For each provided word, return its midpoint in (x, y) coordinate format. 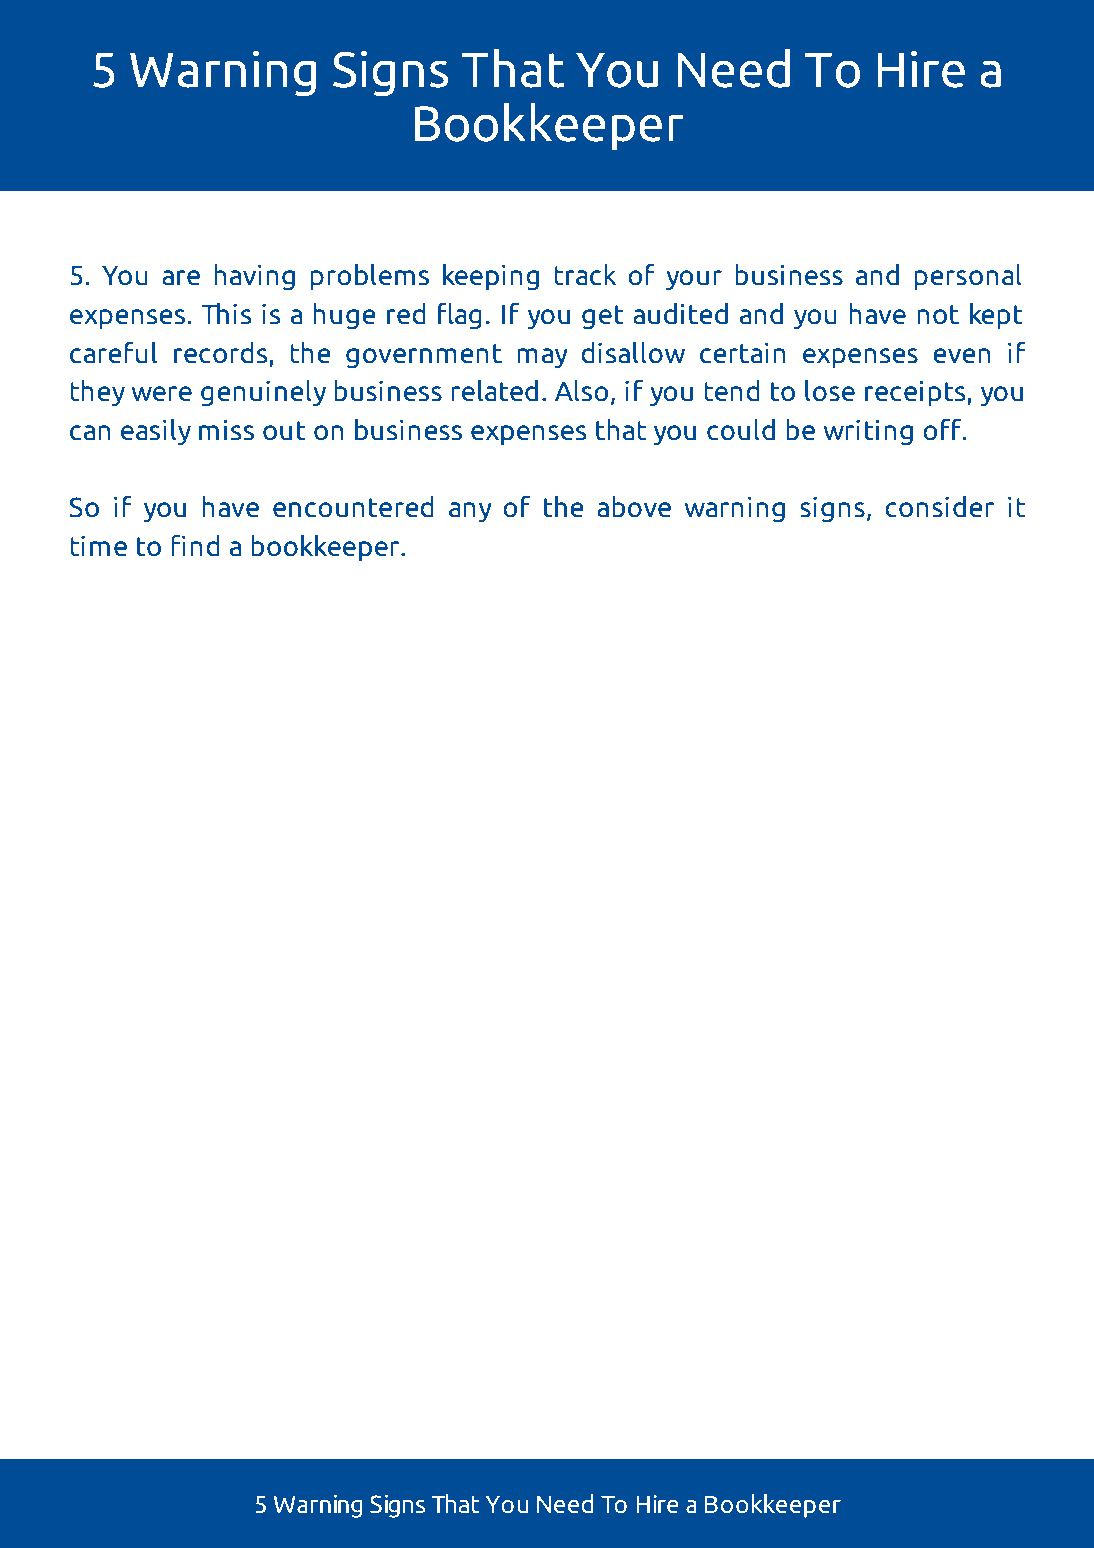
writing (868, 432)
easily (156, 431)
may (543, 358)
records (221, 352)
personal (968, 276)
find (195, 545)
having (254, 276)
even (961, 356)
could (741, 429)
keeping (491, 276)
